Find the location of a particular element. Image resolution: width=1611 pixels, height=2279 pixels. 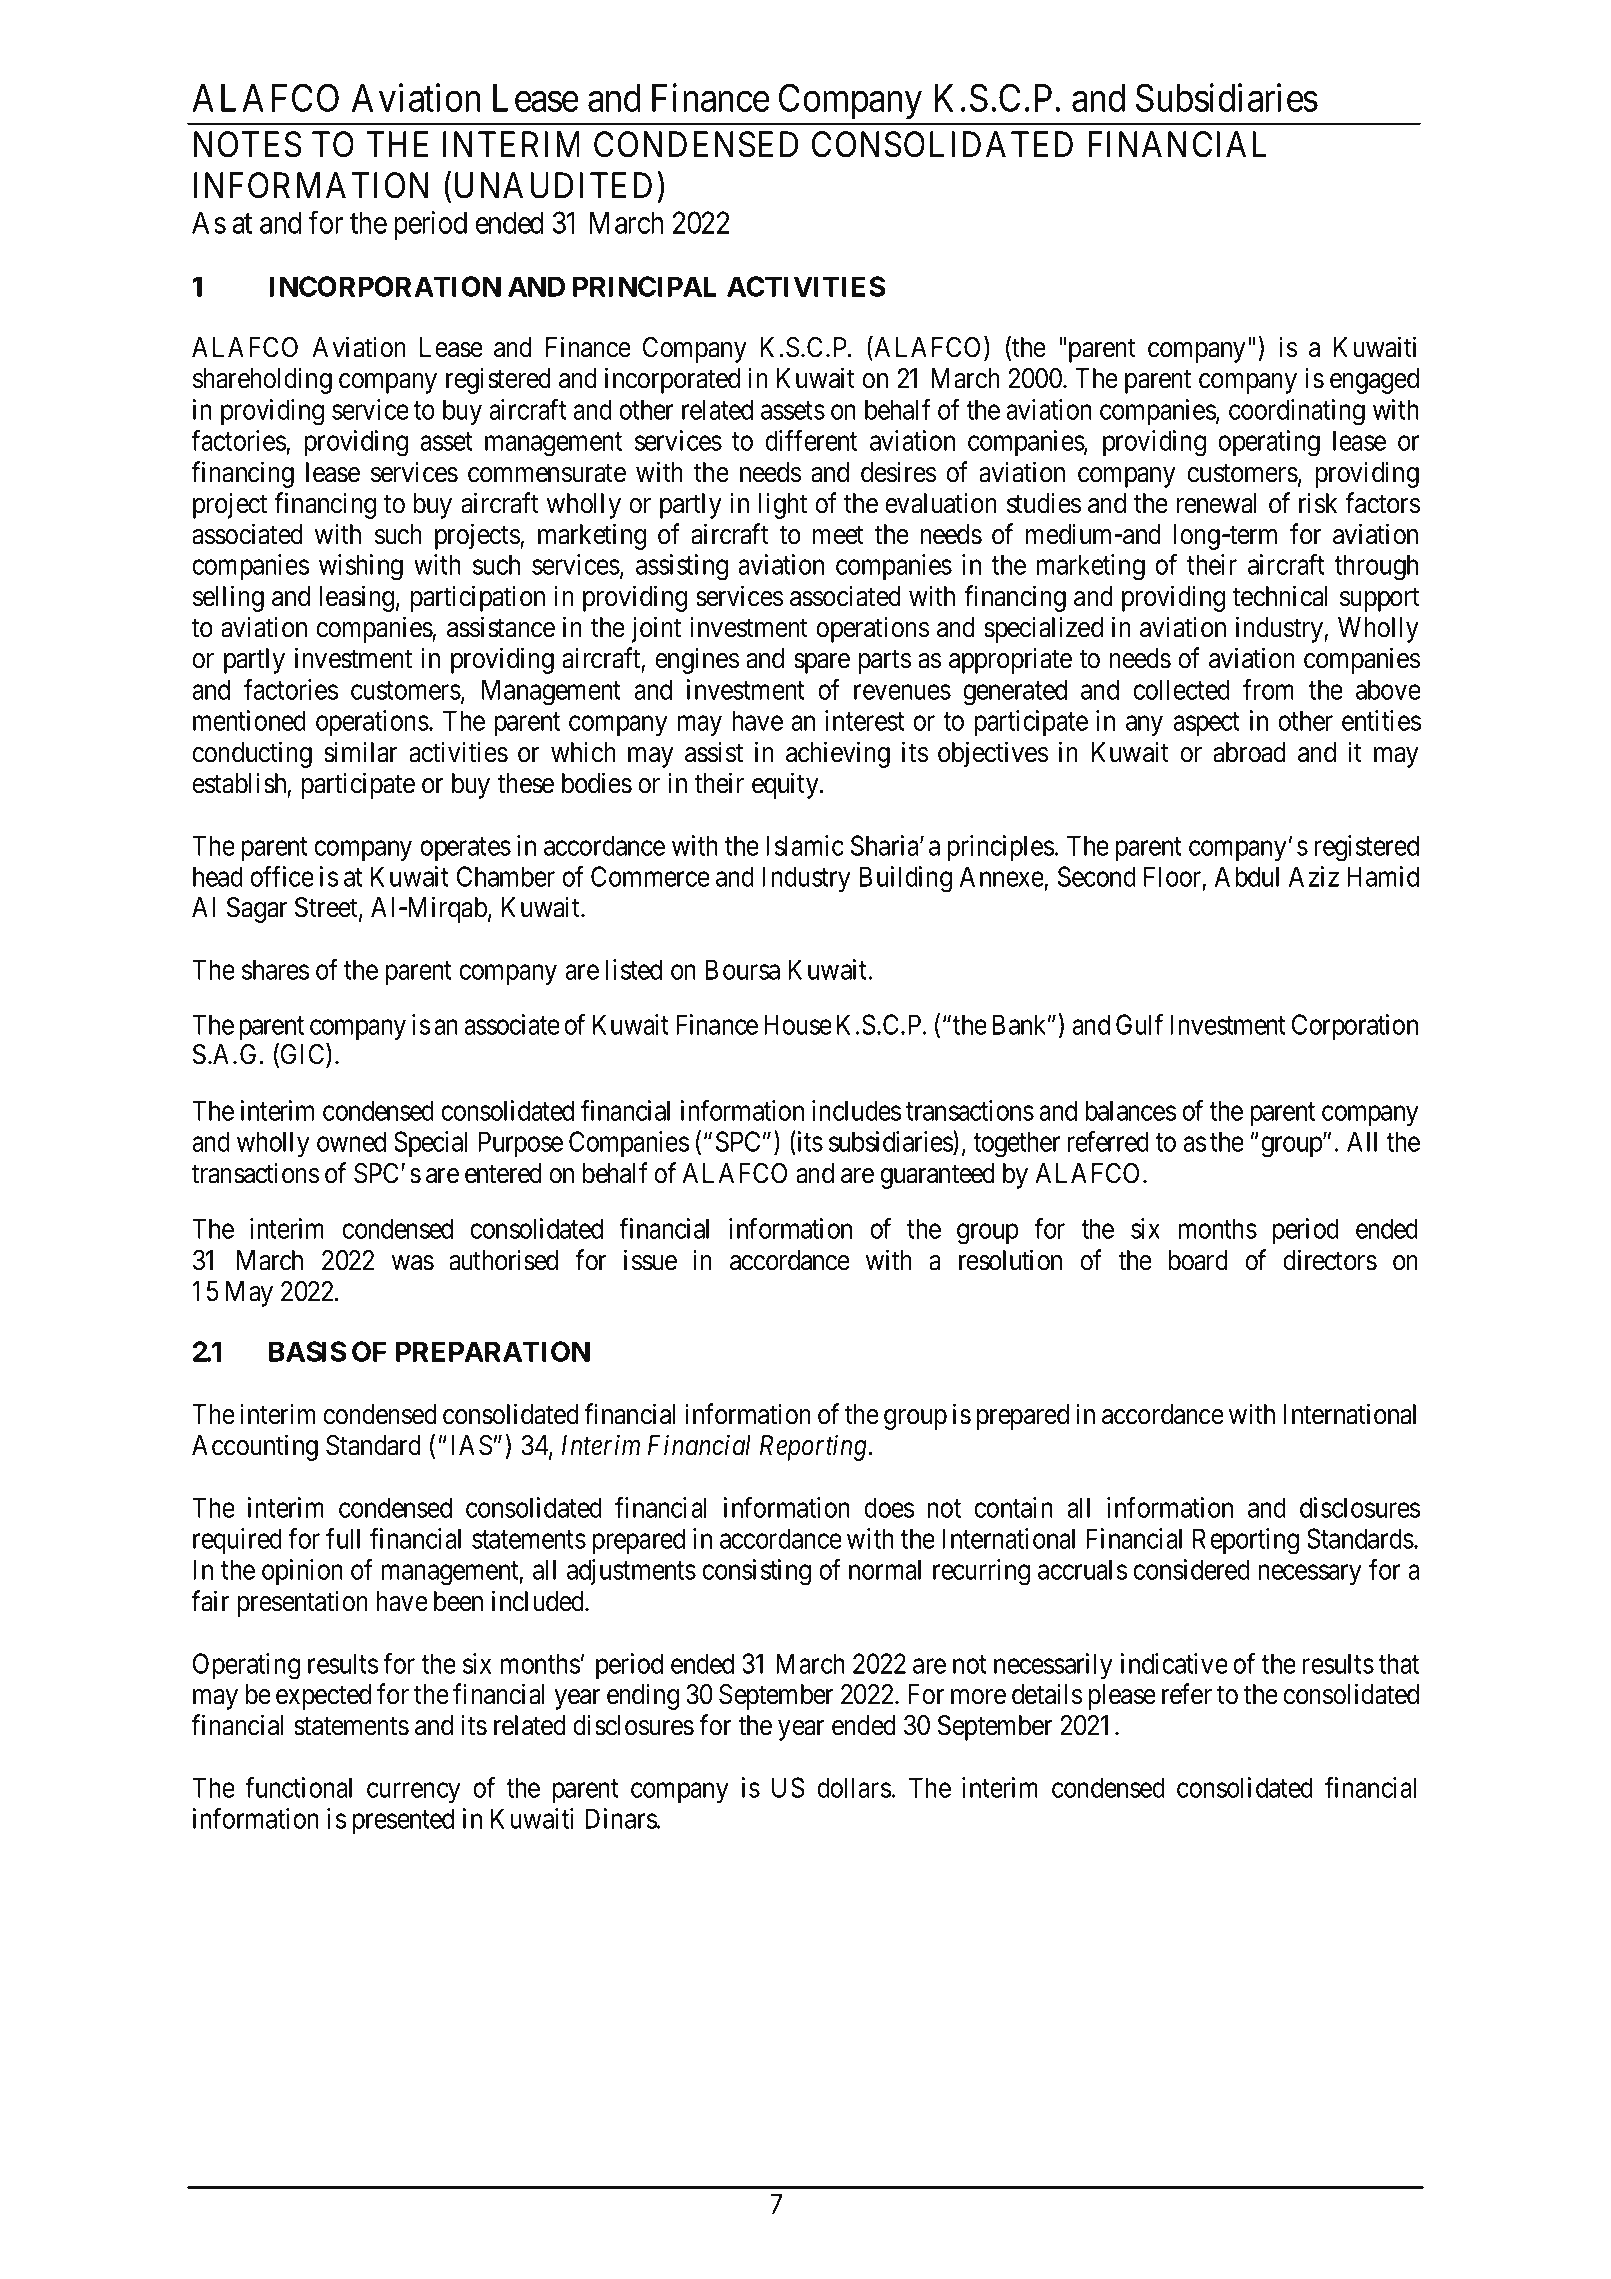

achieving is located at coordinates (838, 754).
